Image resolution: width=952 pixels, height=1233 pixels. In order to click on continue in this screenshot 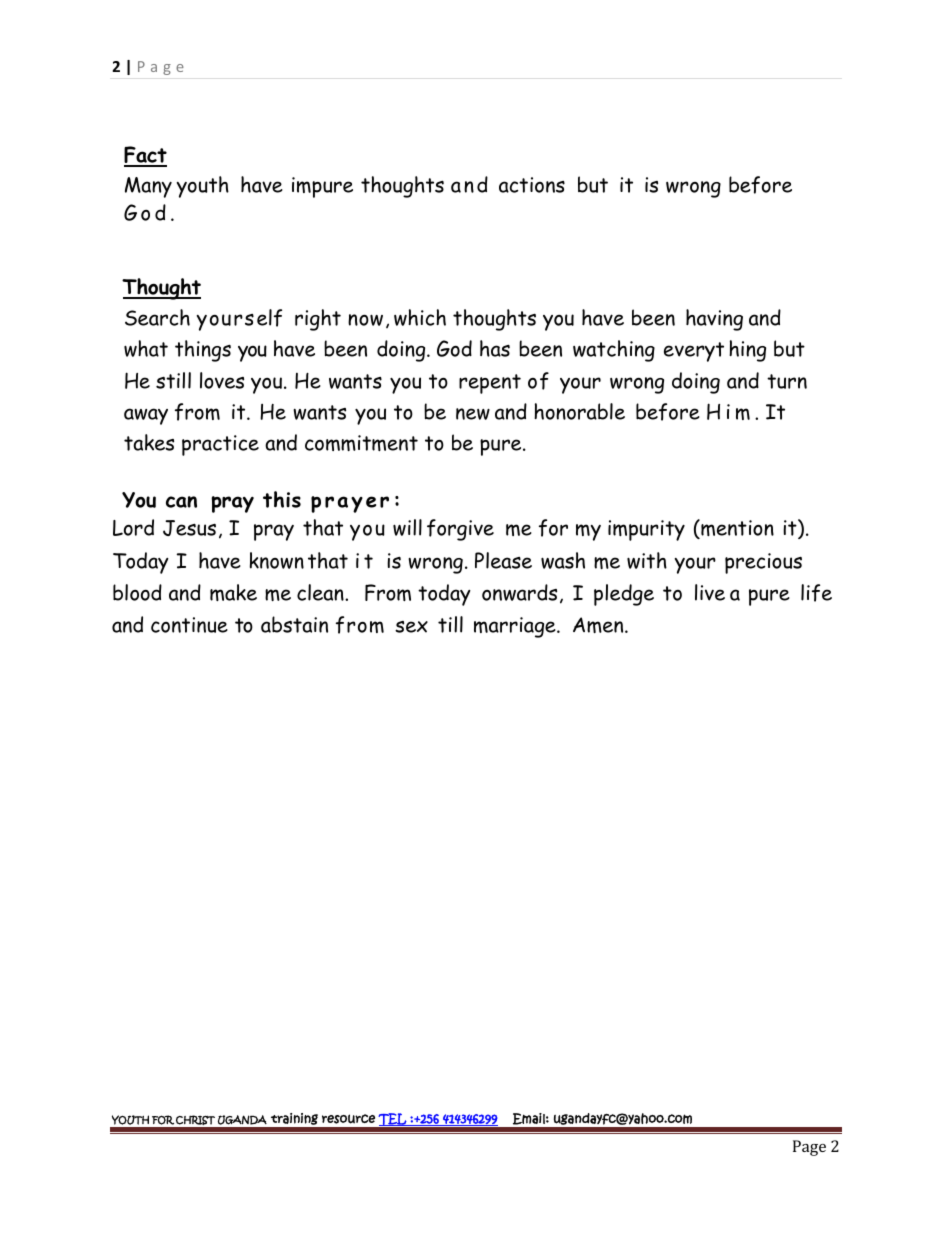, I will do `click(189, 625)`.
